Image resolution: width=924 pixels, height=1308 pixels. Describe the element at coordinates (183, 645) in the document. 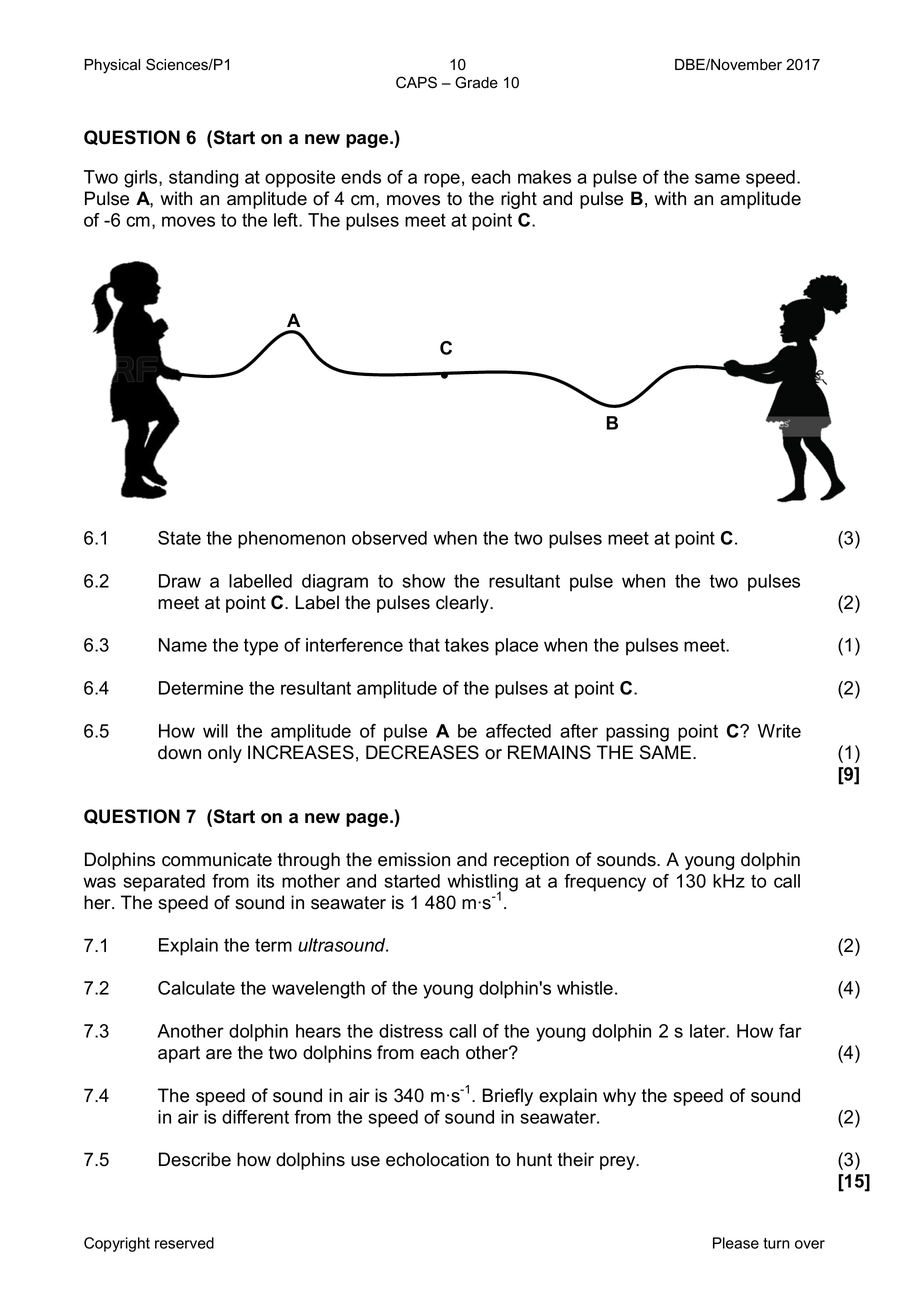

I see `Name` at that location.
